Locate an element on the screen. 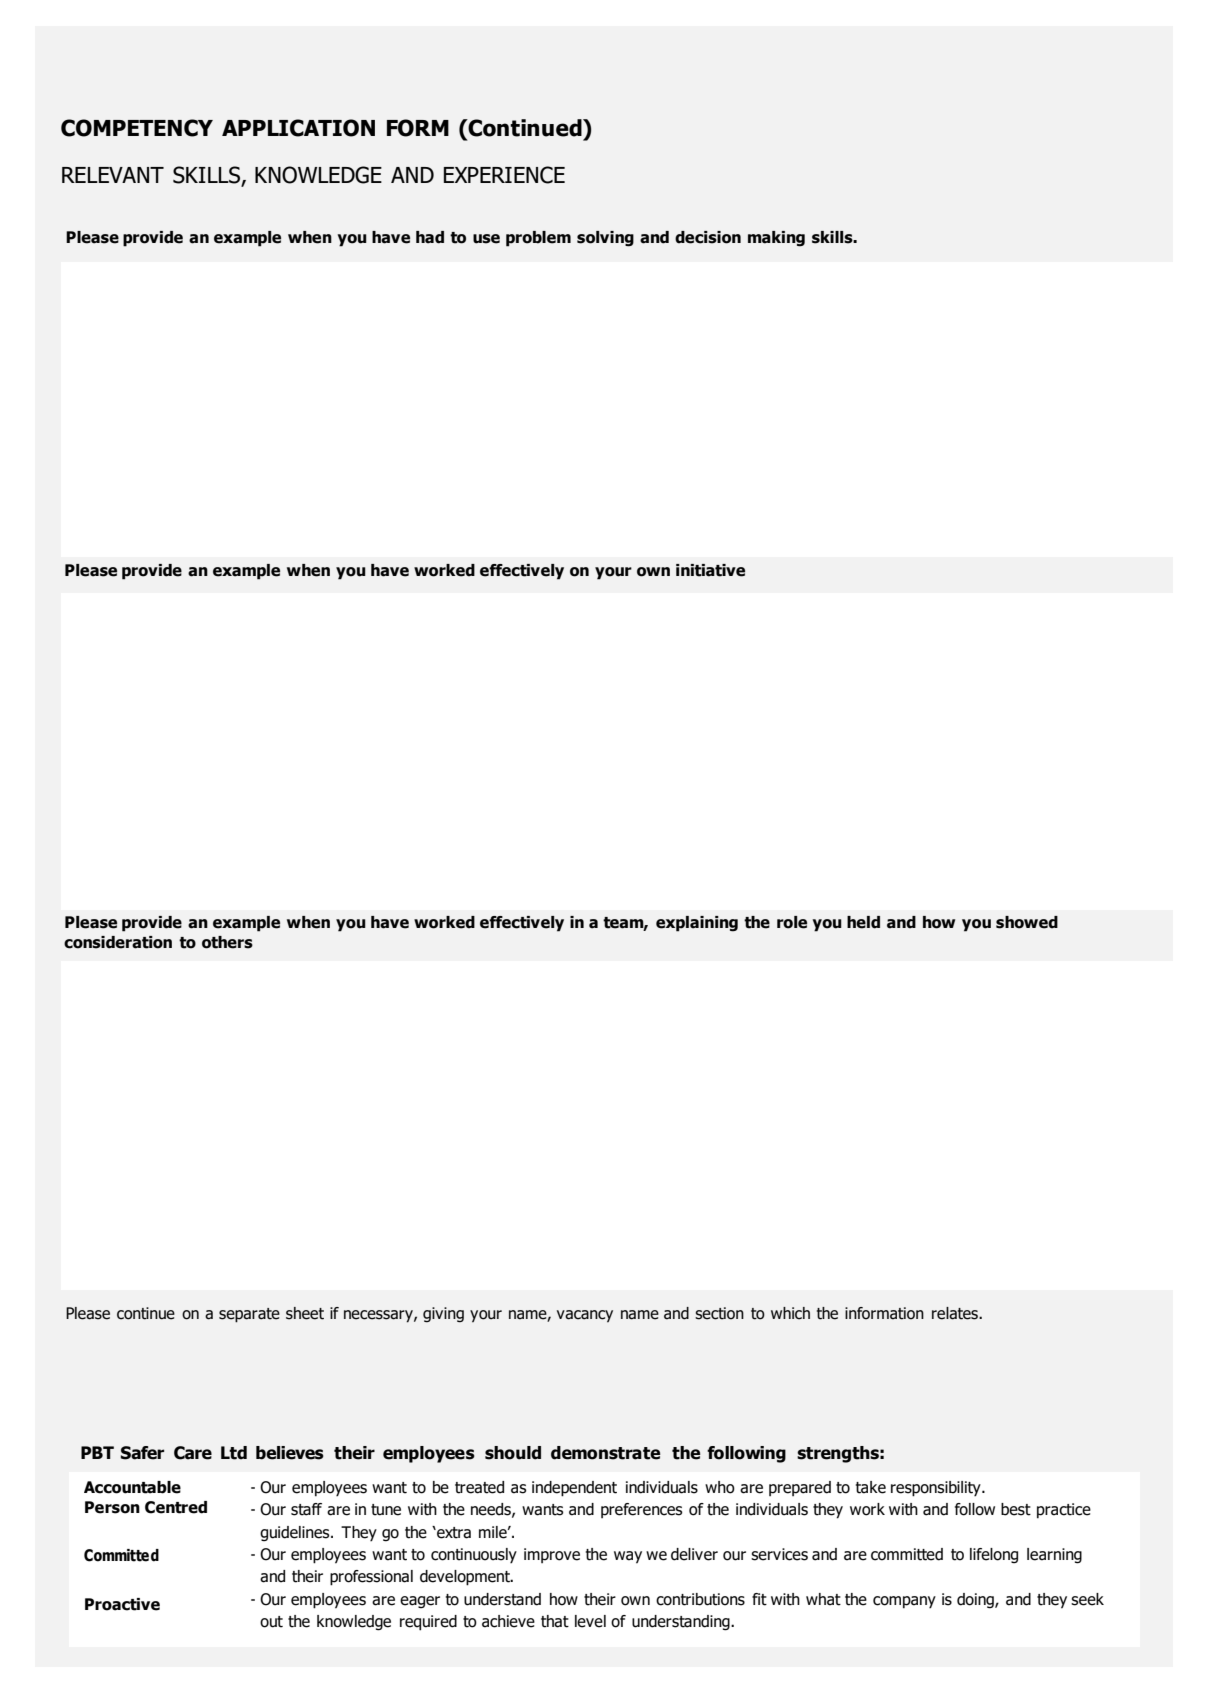 The height and width of the screenshot is (1706, 1208). APPLICATION is located at coordinates (298, 128).
